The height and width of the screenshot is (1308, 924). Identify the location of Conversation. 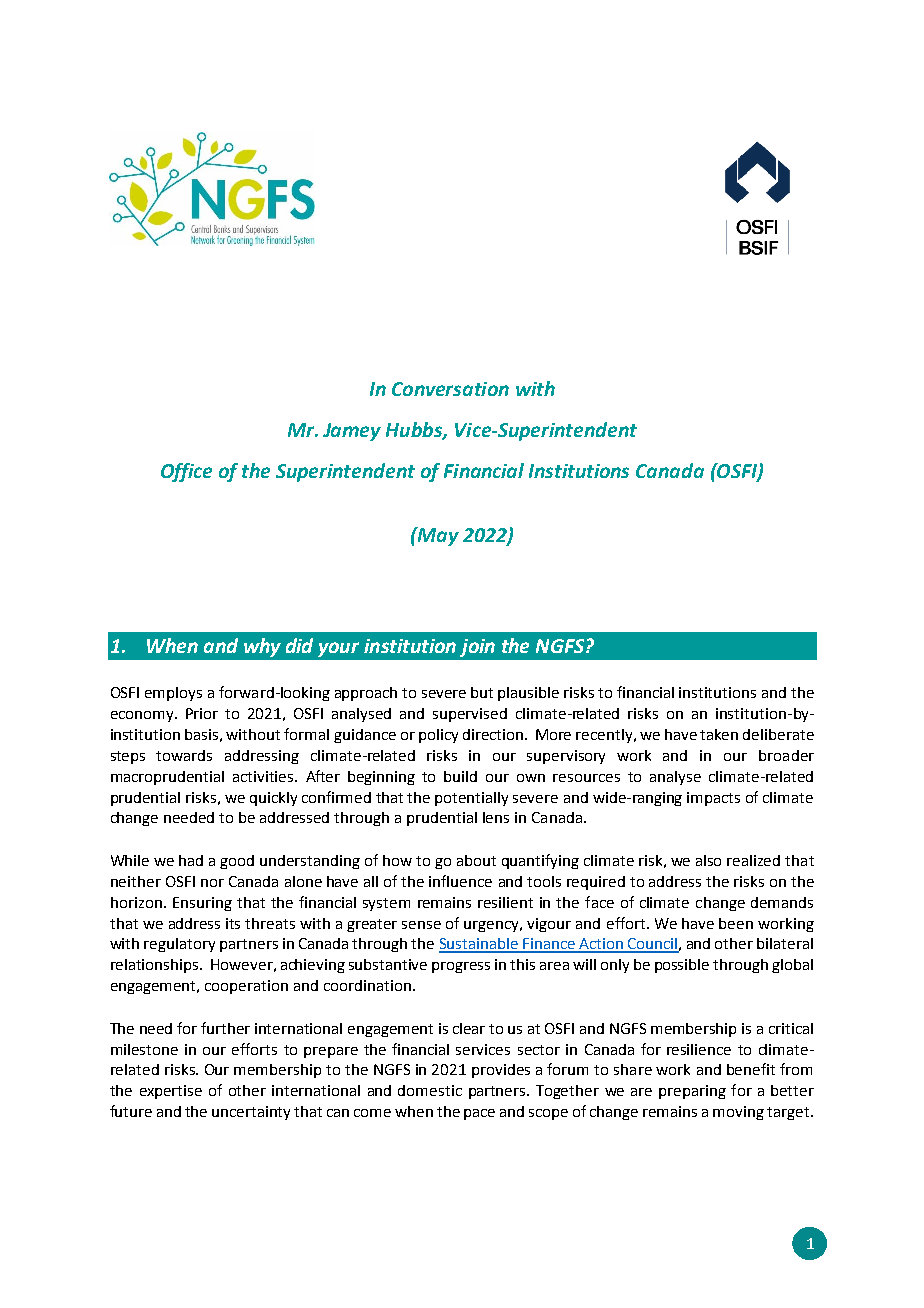
(450, 389).
